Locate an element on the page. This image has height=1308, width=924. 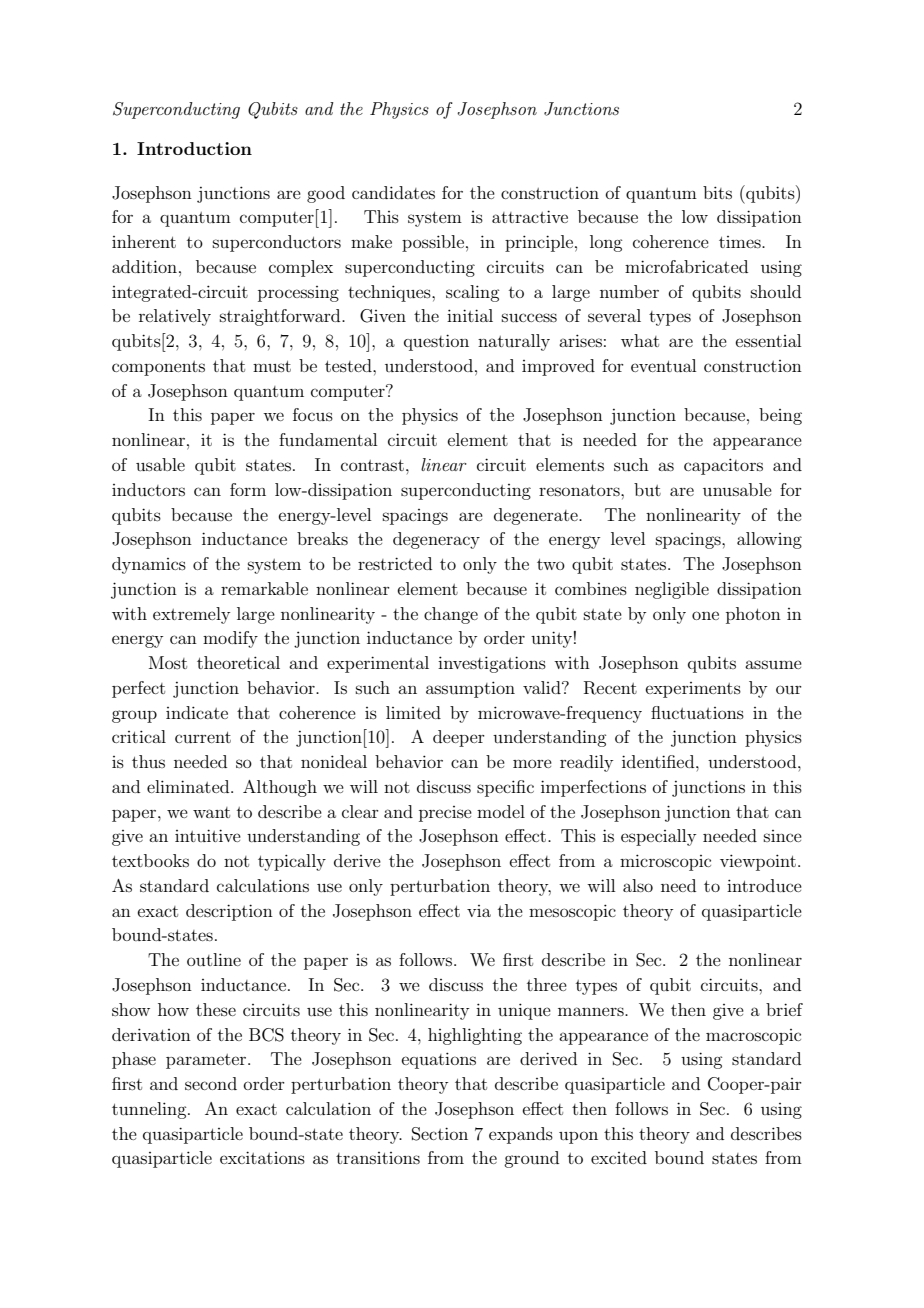
form is located at coordinates (248, 489).
